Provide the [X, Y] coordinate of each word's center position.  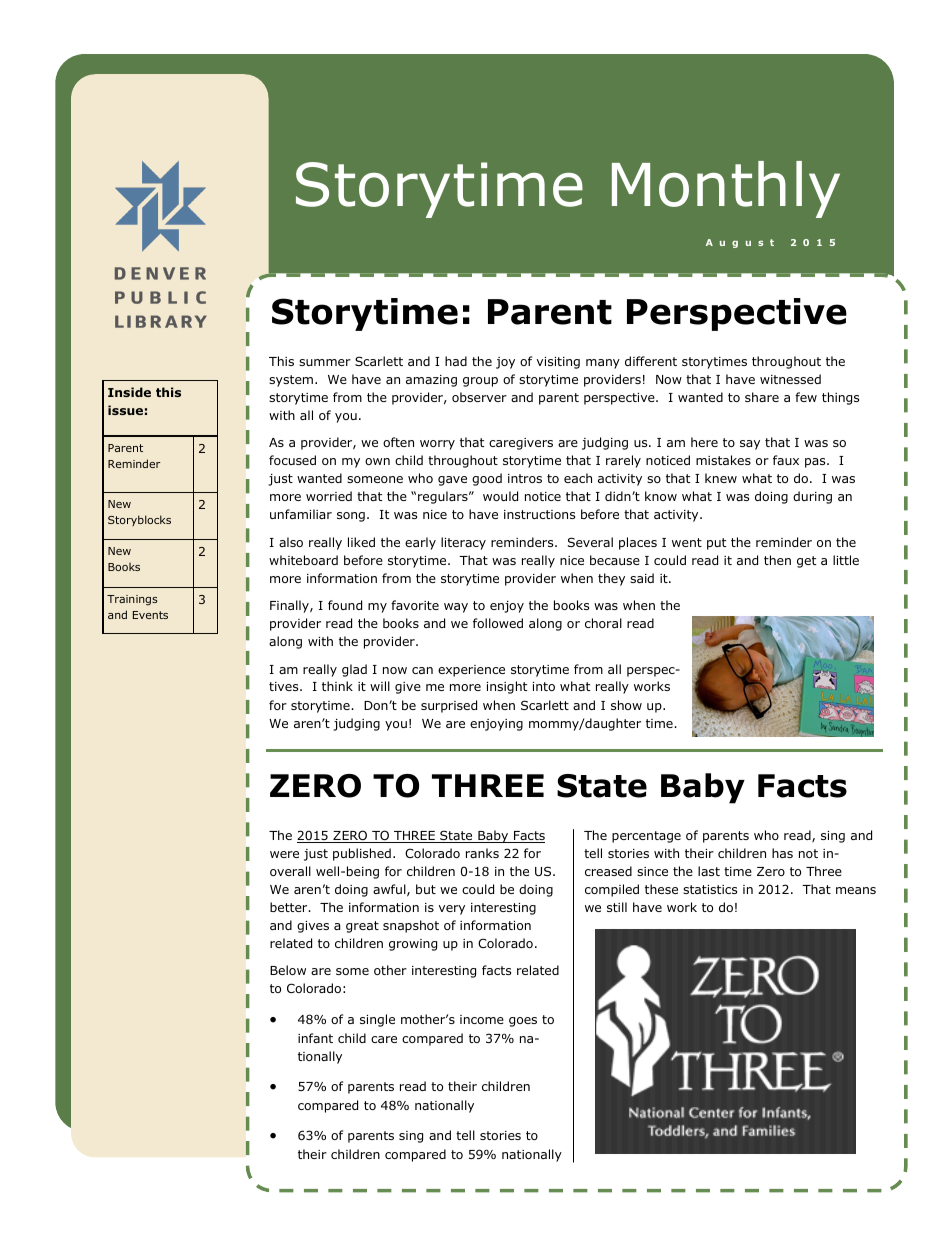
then [777, 560]
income [482, 1019]
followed [498, 623]
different [651, 361]
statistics [710, 889]
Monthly [726, 189]
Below [288, 970]
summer [325, 362]
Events [150, 615]
